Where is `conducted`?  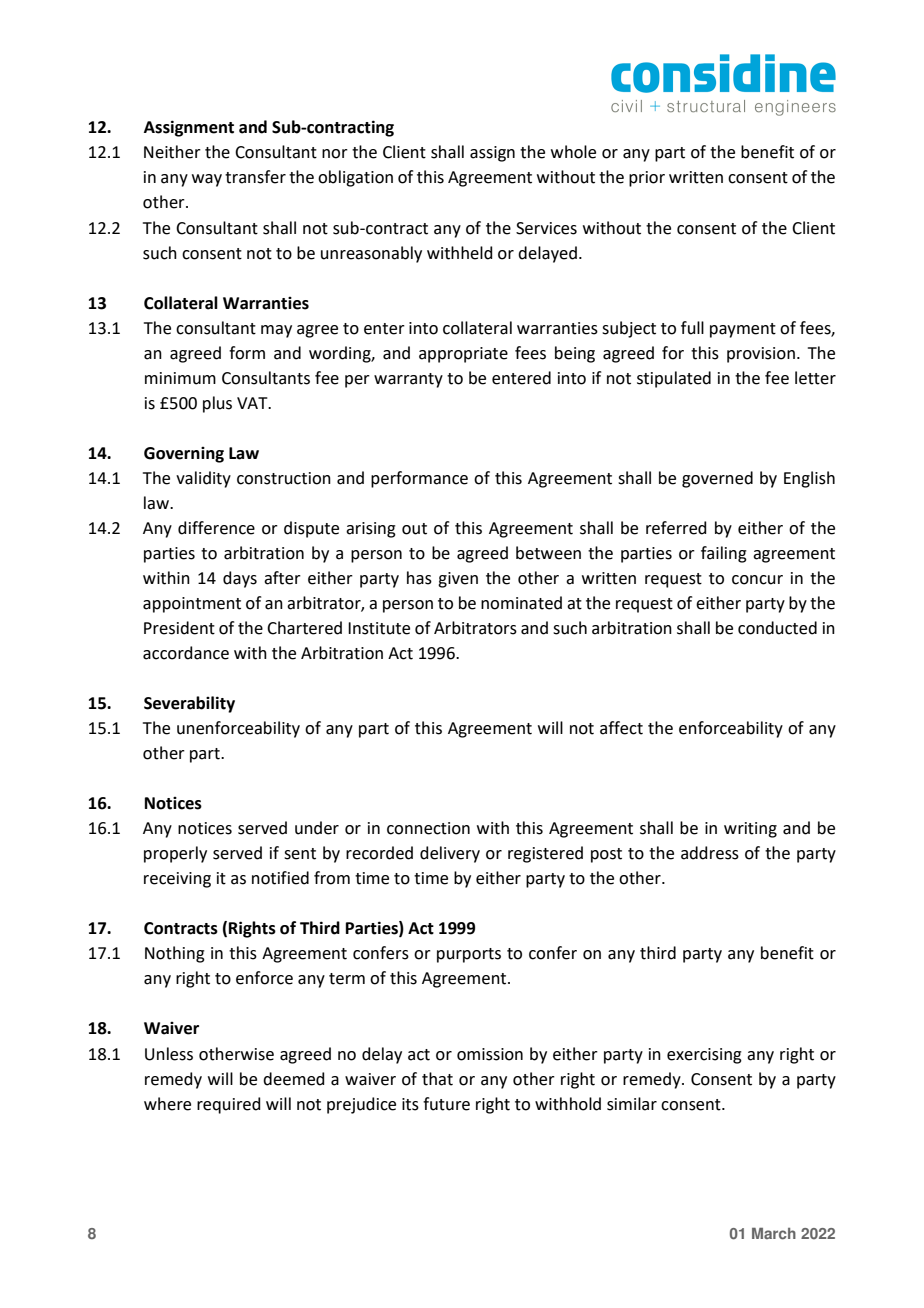 conducted is located at coordinates (777, 628).
